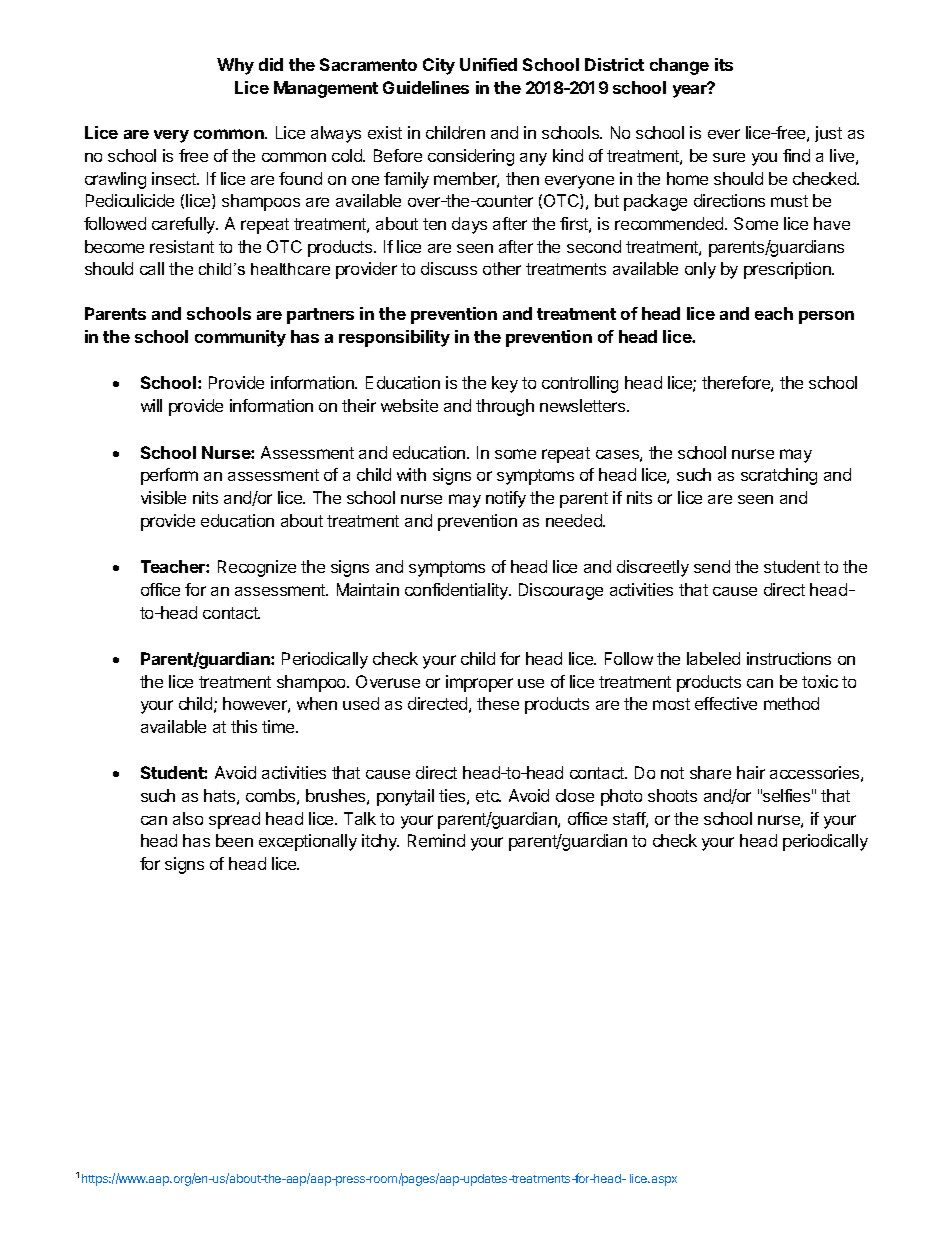  What do you see at coordinates (679, 66) in the page?
I see `change` at bounding box center [679, 66].
